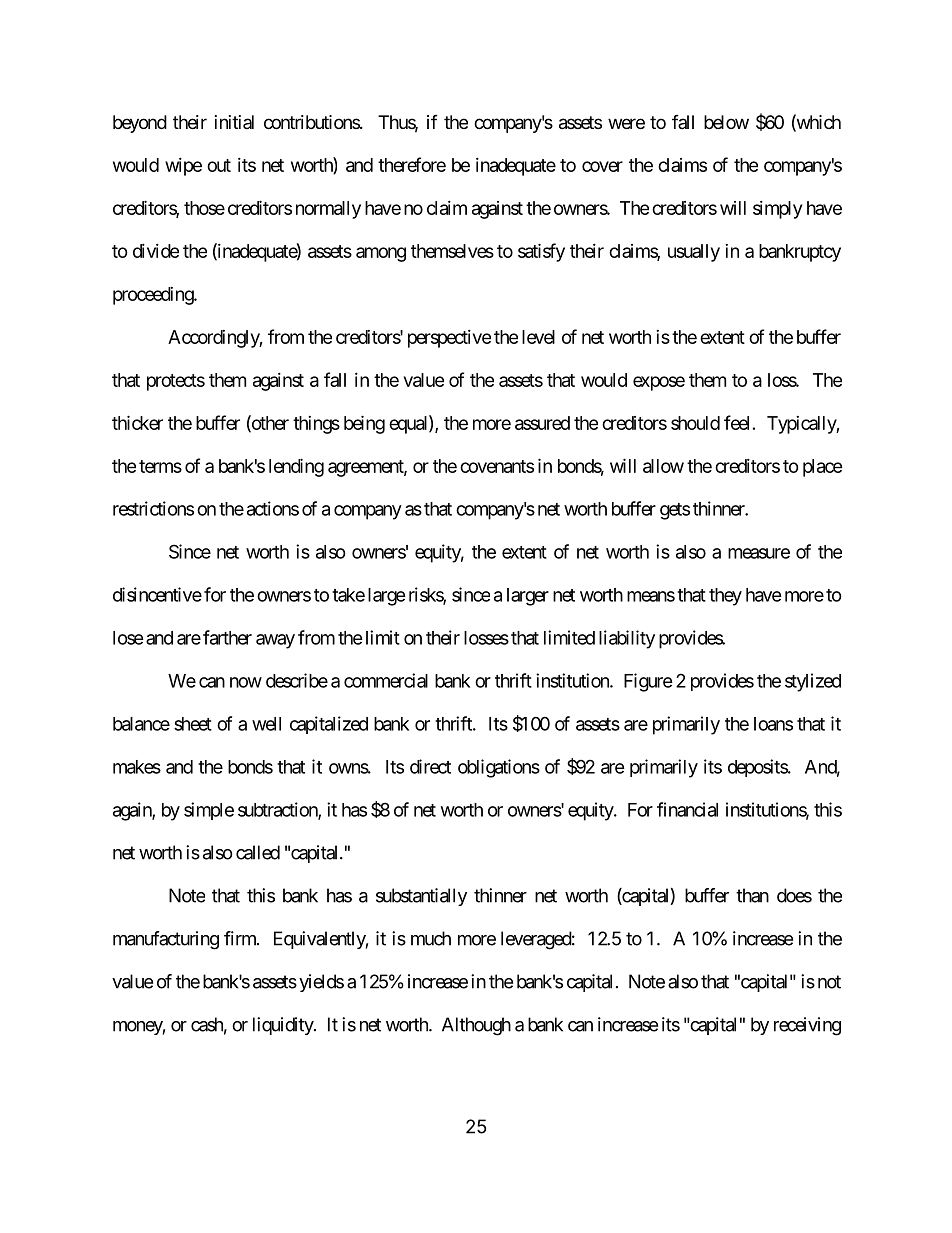  What do you see at coordinates (219, 165) in the image?
I see `out` at bounding box center [219, 165].
